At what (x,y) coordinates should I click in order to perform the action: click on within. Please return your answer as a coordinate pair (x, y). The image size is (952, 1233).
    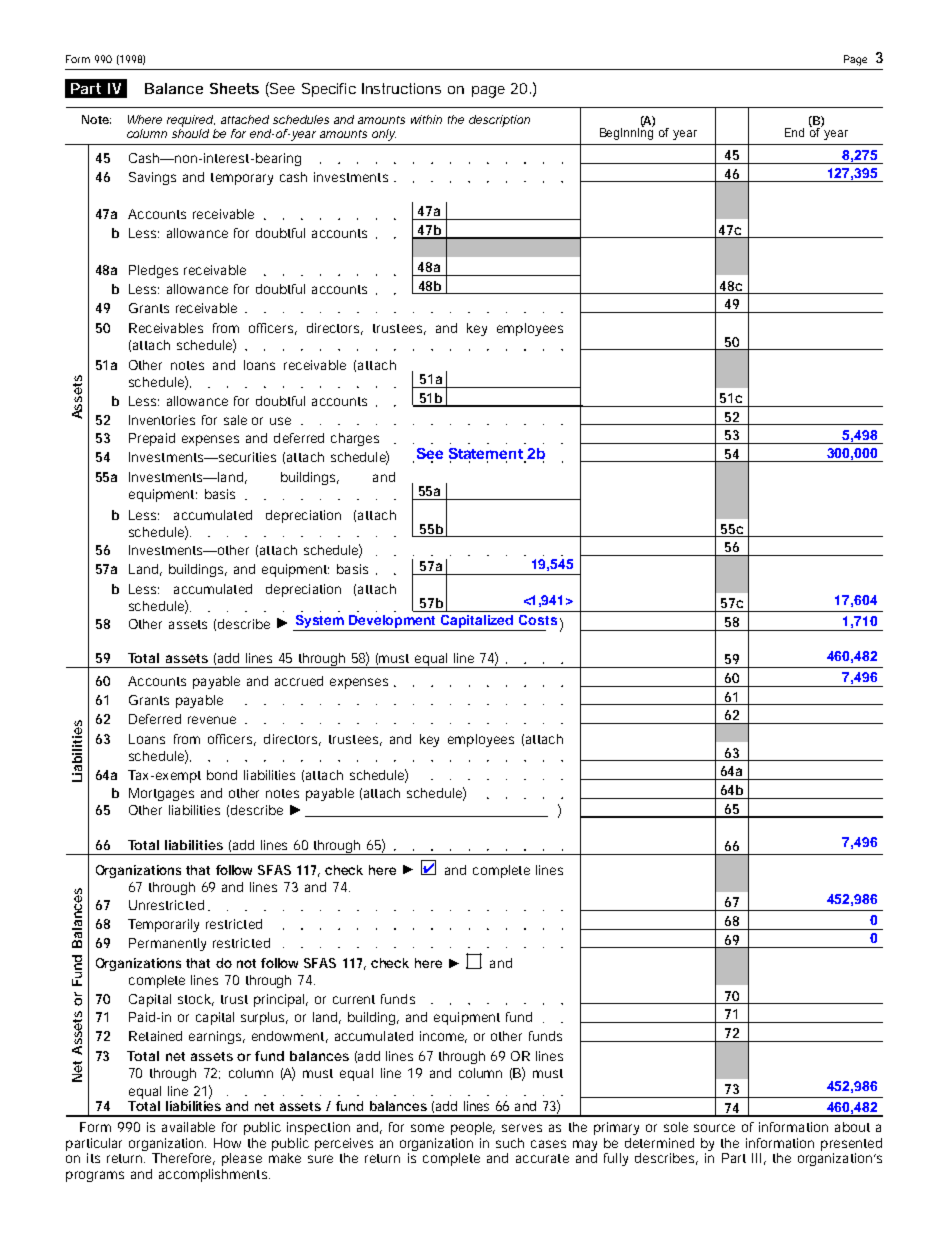
    Looking at the image, I should click on (426, 119).
